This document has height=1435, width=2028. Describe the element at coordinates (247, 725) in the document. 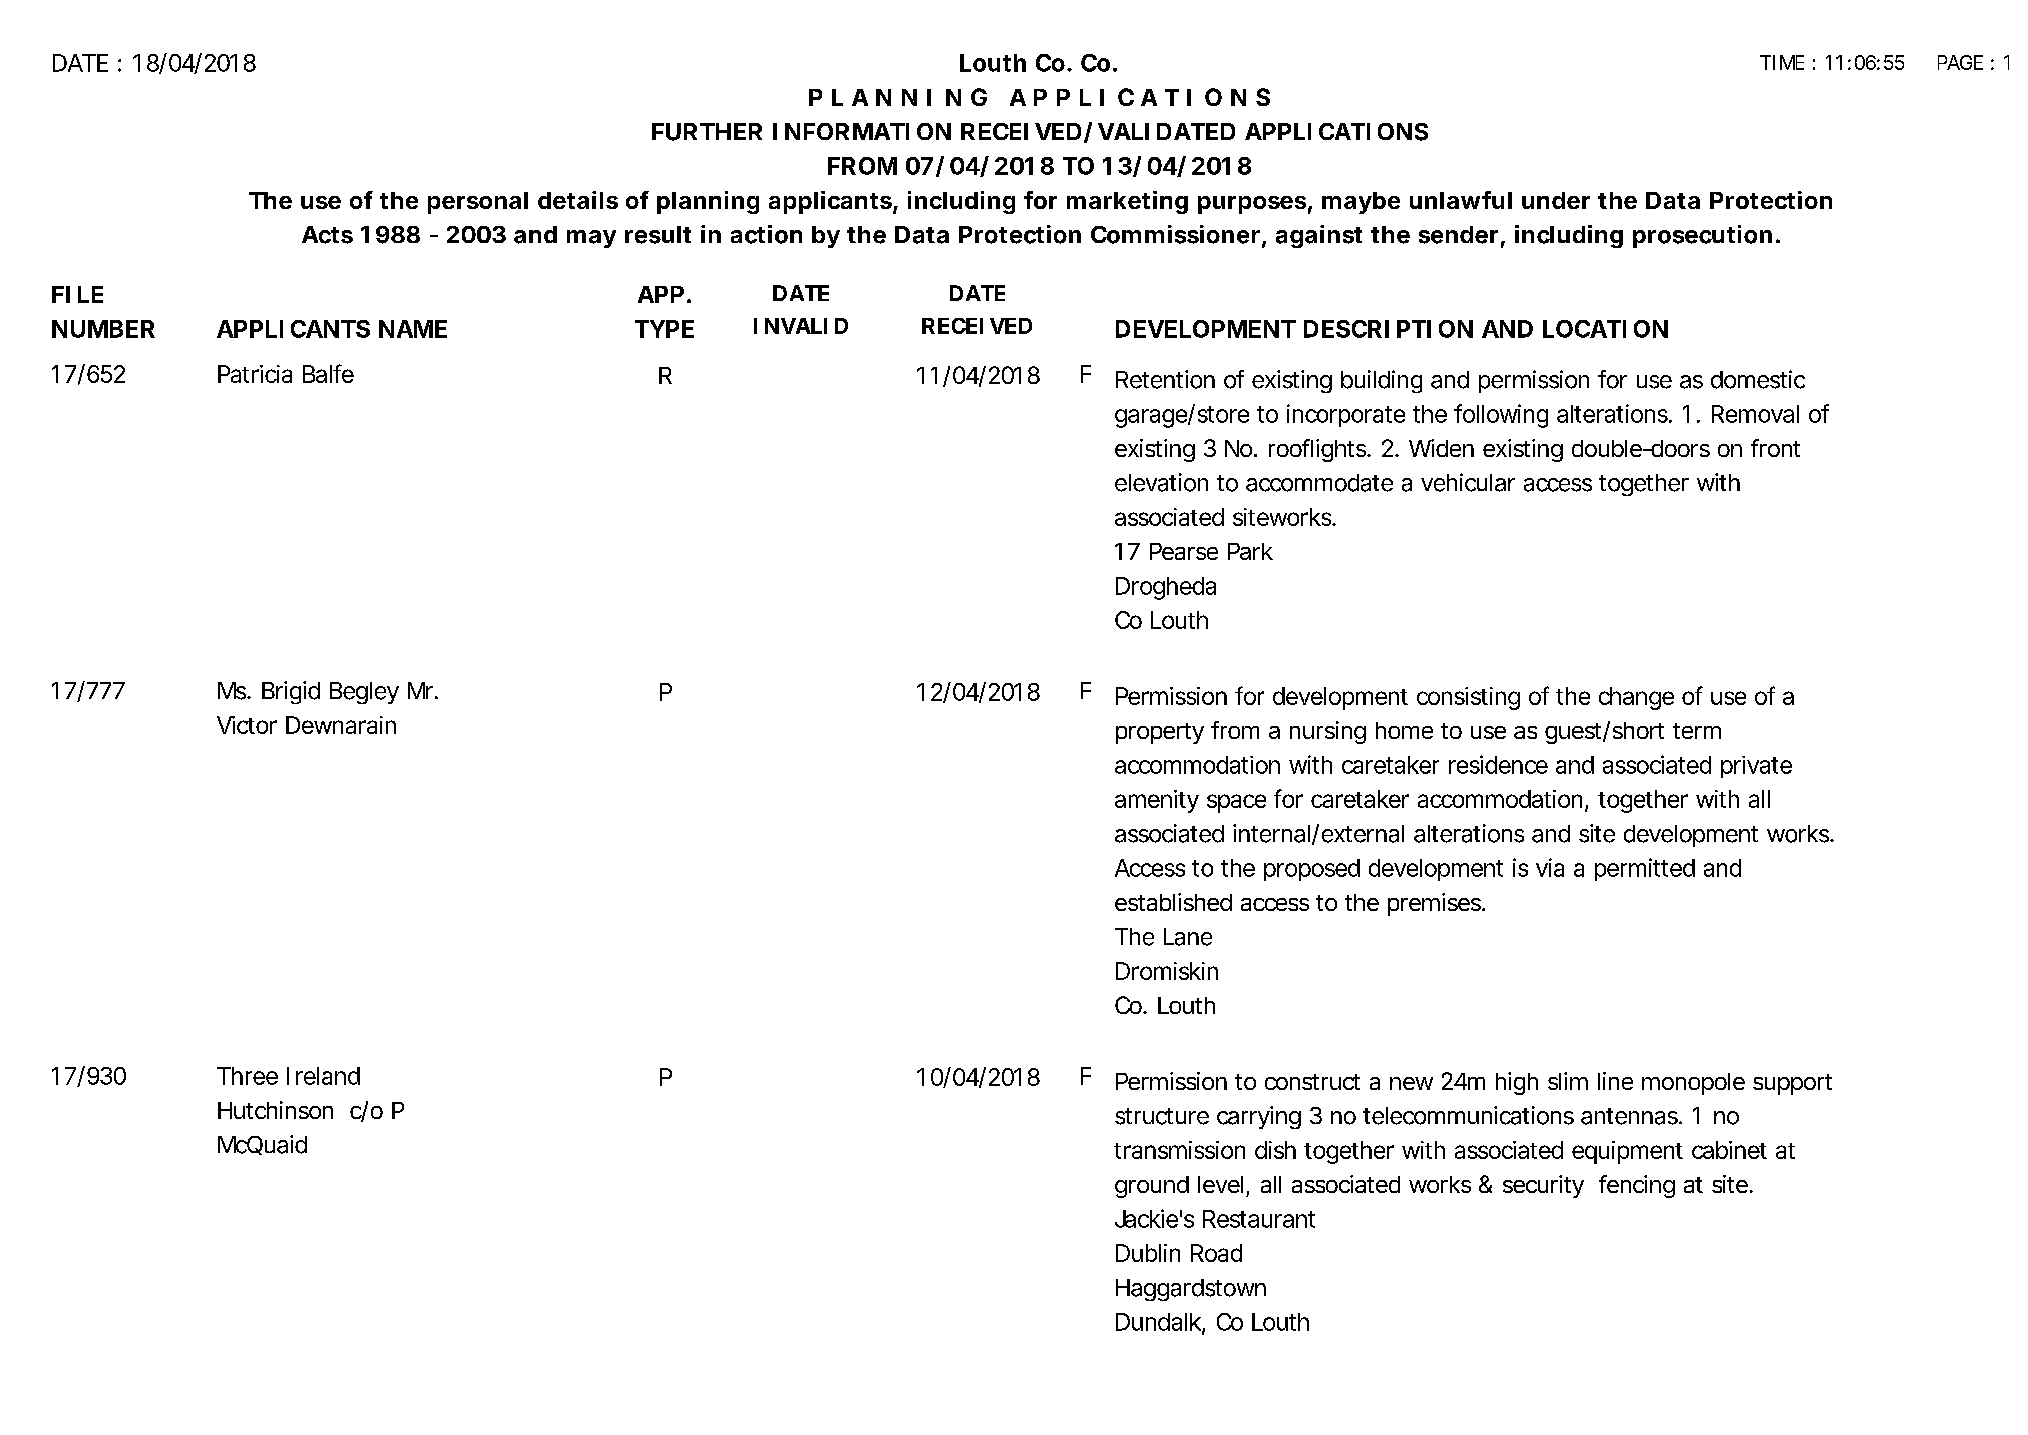

I see `Victor` at that location.
